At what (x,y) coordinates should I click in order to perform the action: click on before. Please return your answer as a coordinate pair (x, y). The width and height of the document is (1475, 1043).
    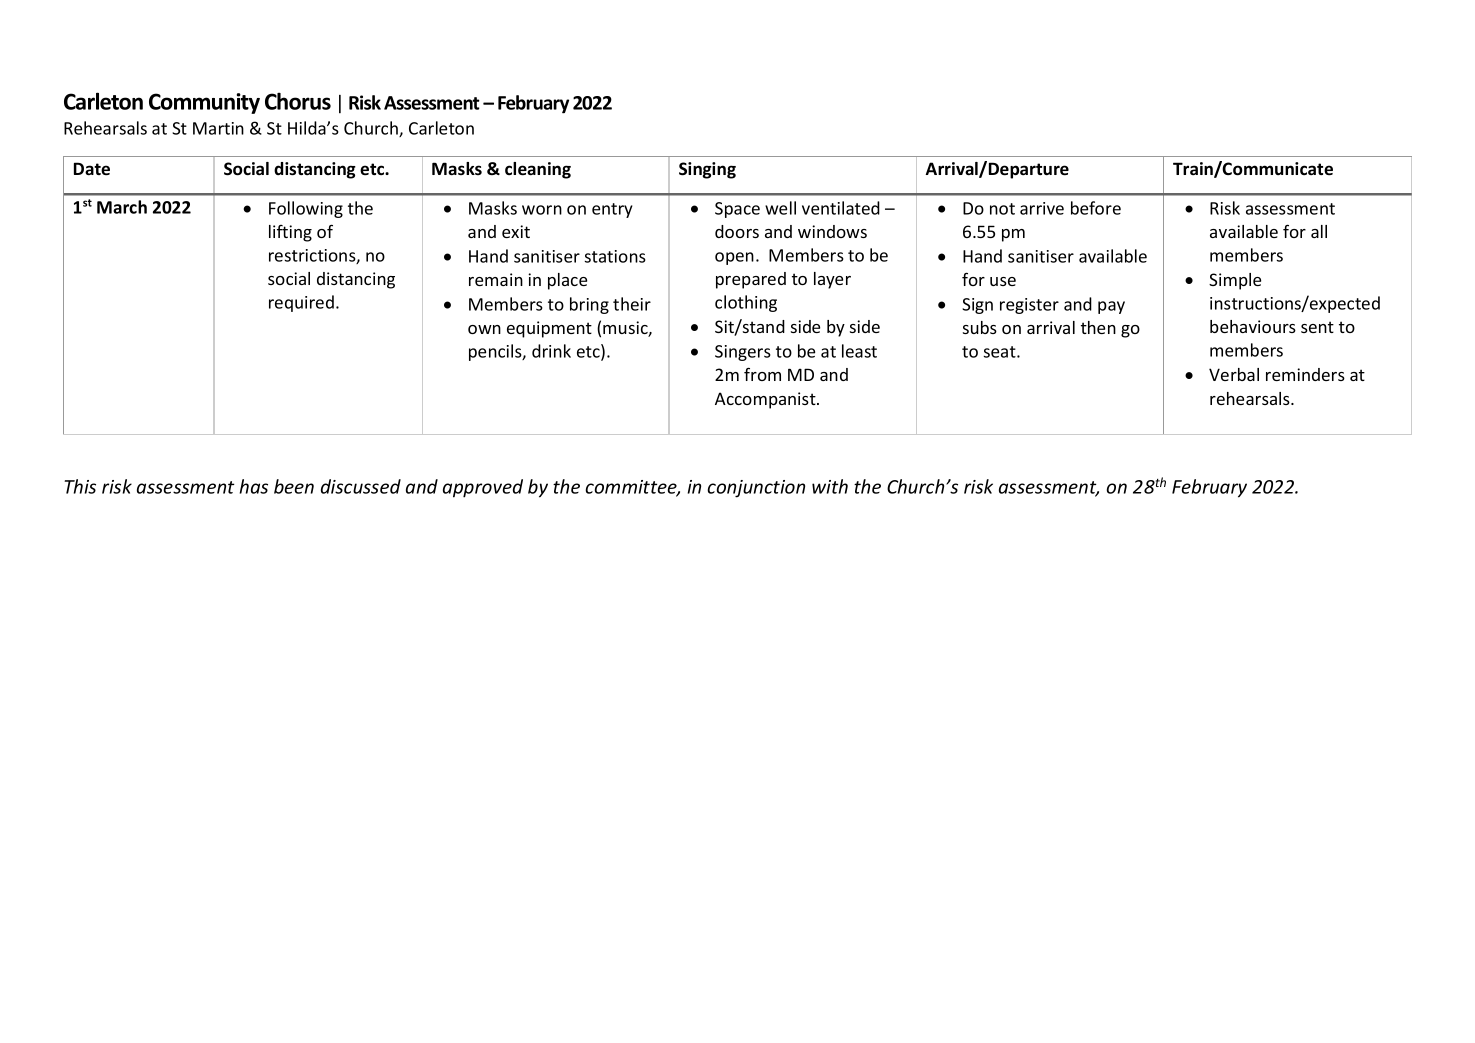
    Looking at the image, I should click on (1096, 208).
